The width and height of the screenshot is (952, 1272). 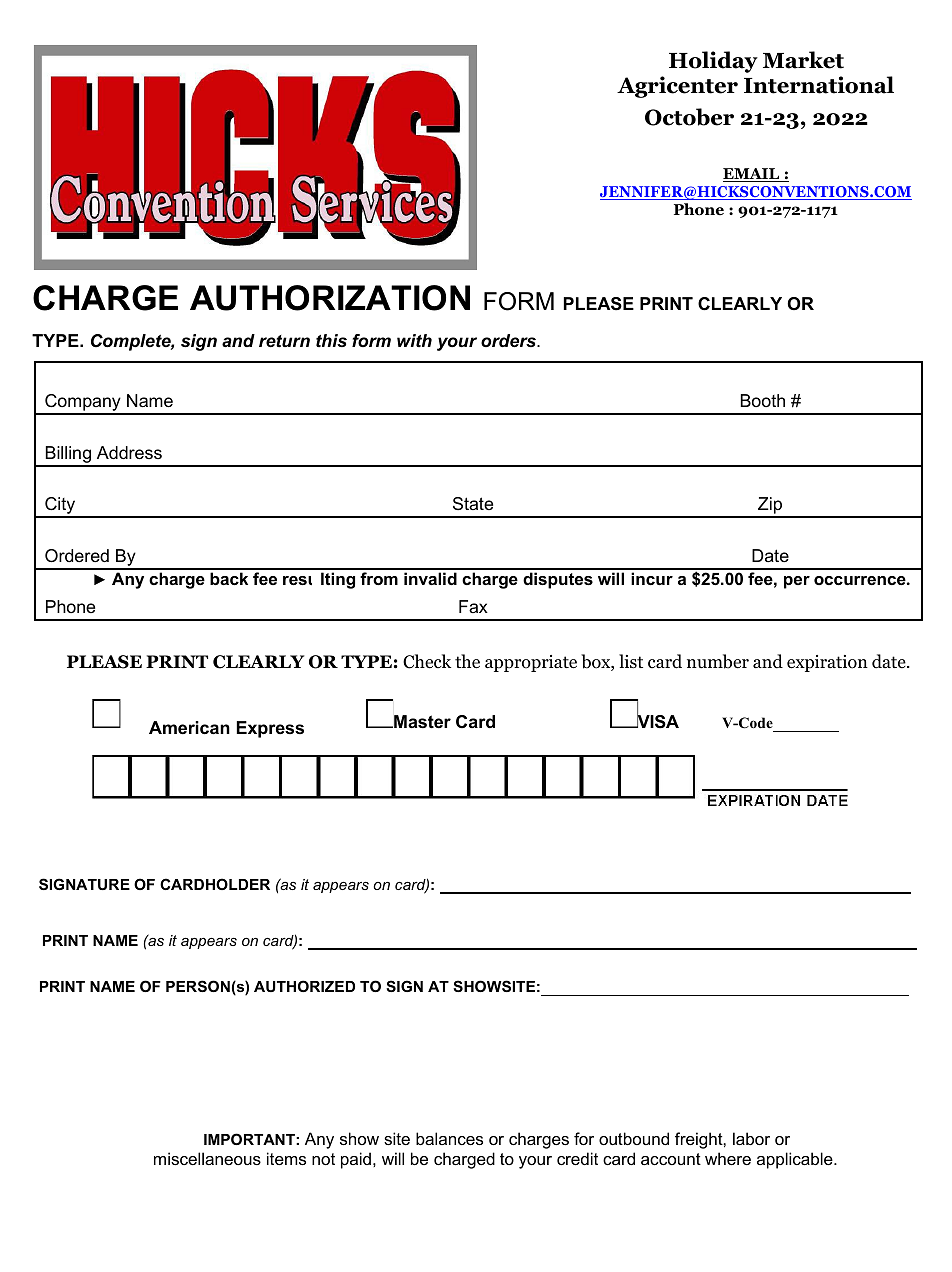 What do you see at coordinates (207, 1158) in the screenshot?
I see `miscellaneous` at bounding box center [207, 1158].
